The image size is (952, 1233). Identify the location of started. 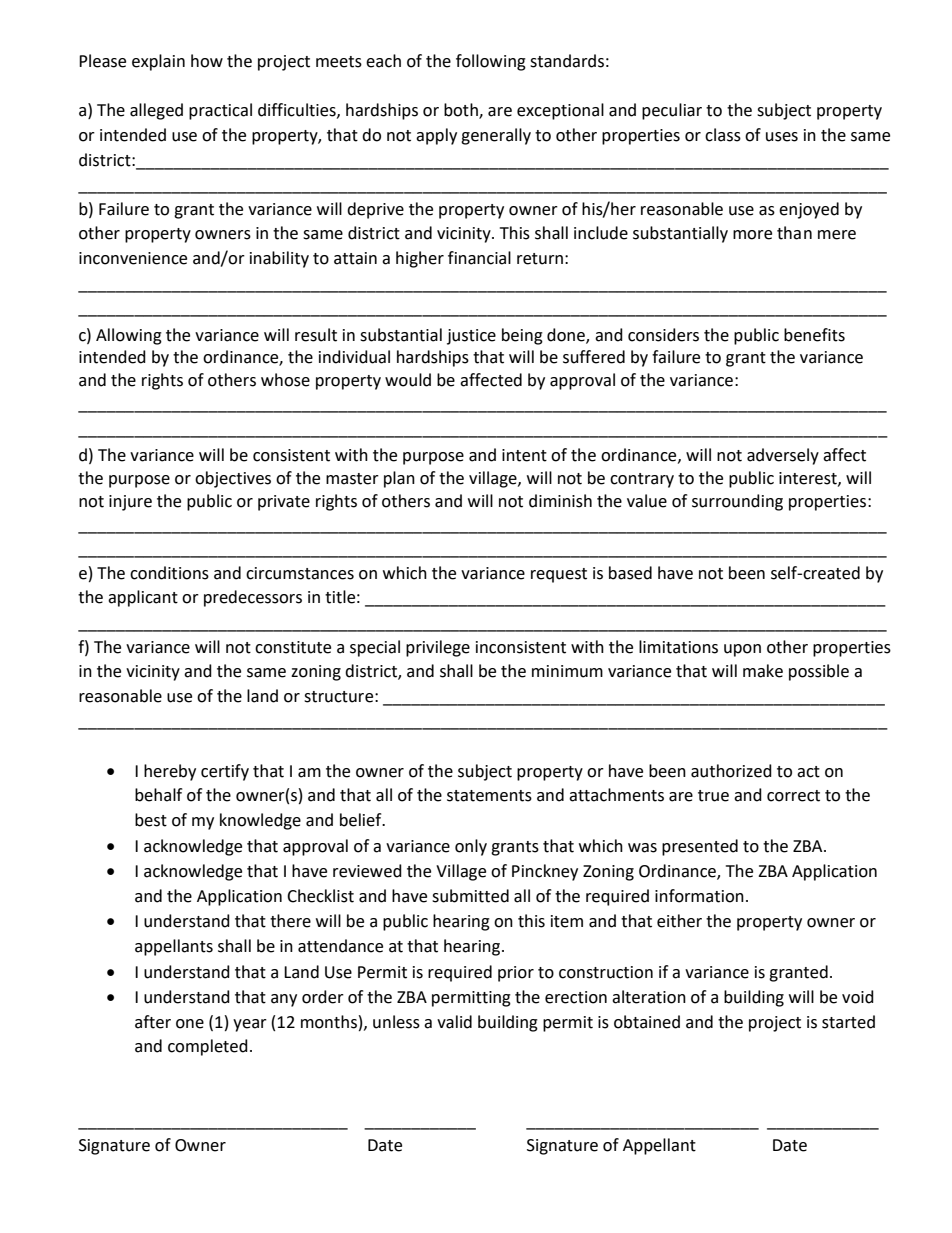
(848, 1022).
